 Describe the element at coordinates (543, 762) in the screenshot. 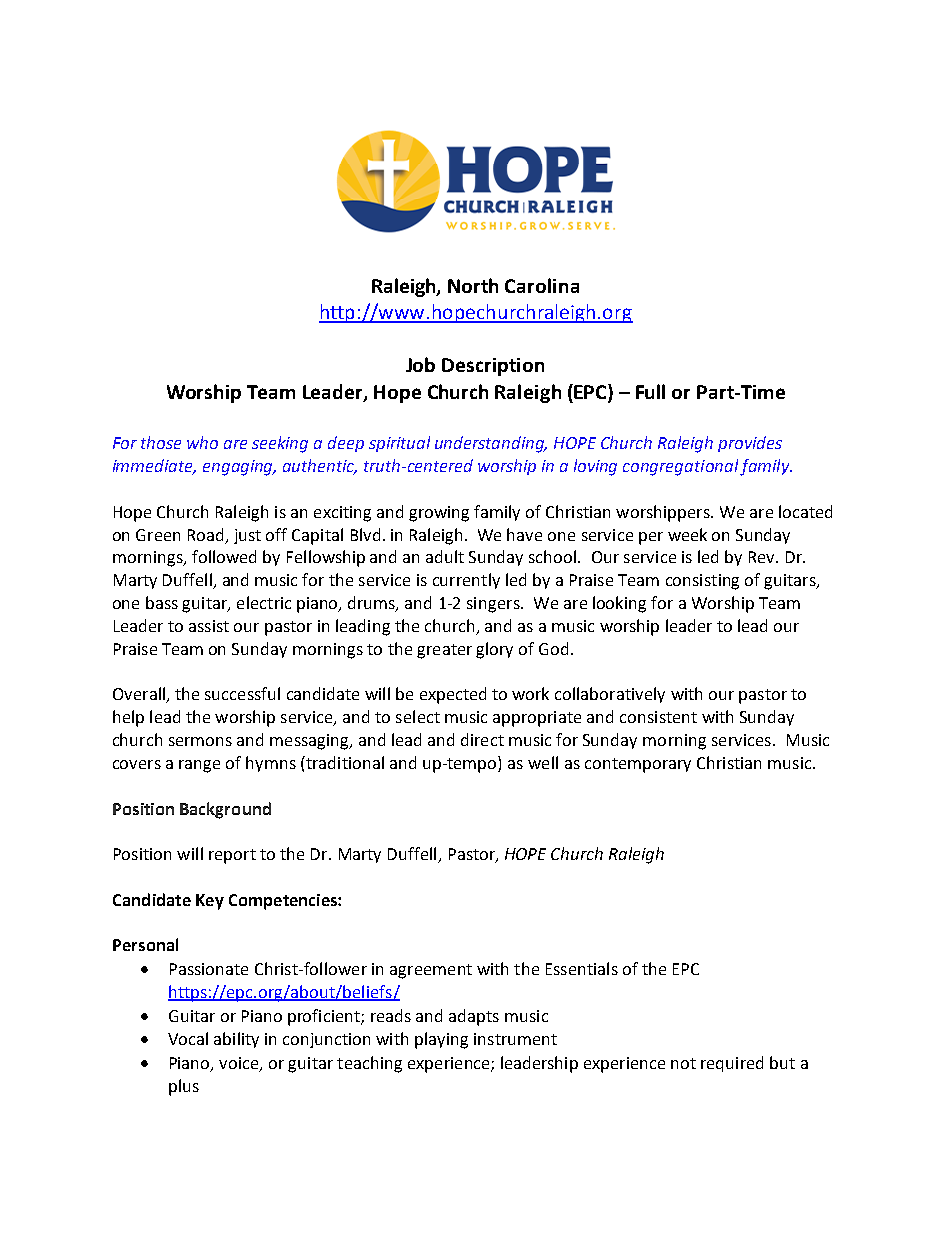

I see `well` at that location.
